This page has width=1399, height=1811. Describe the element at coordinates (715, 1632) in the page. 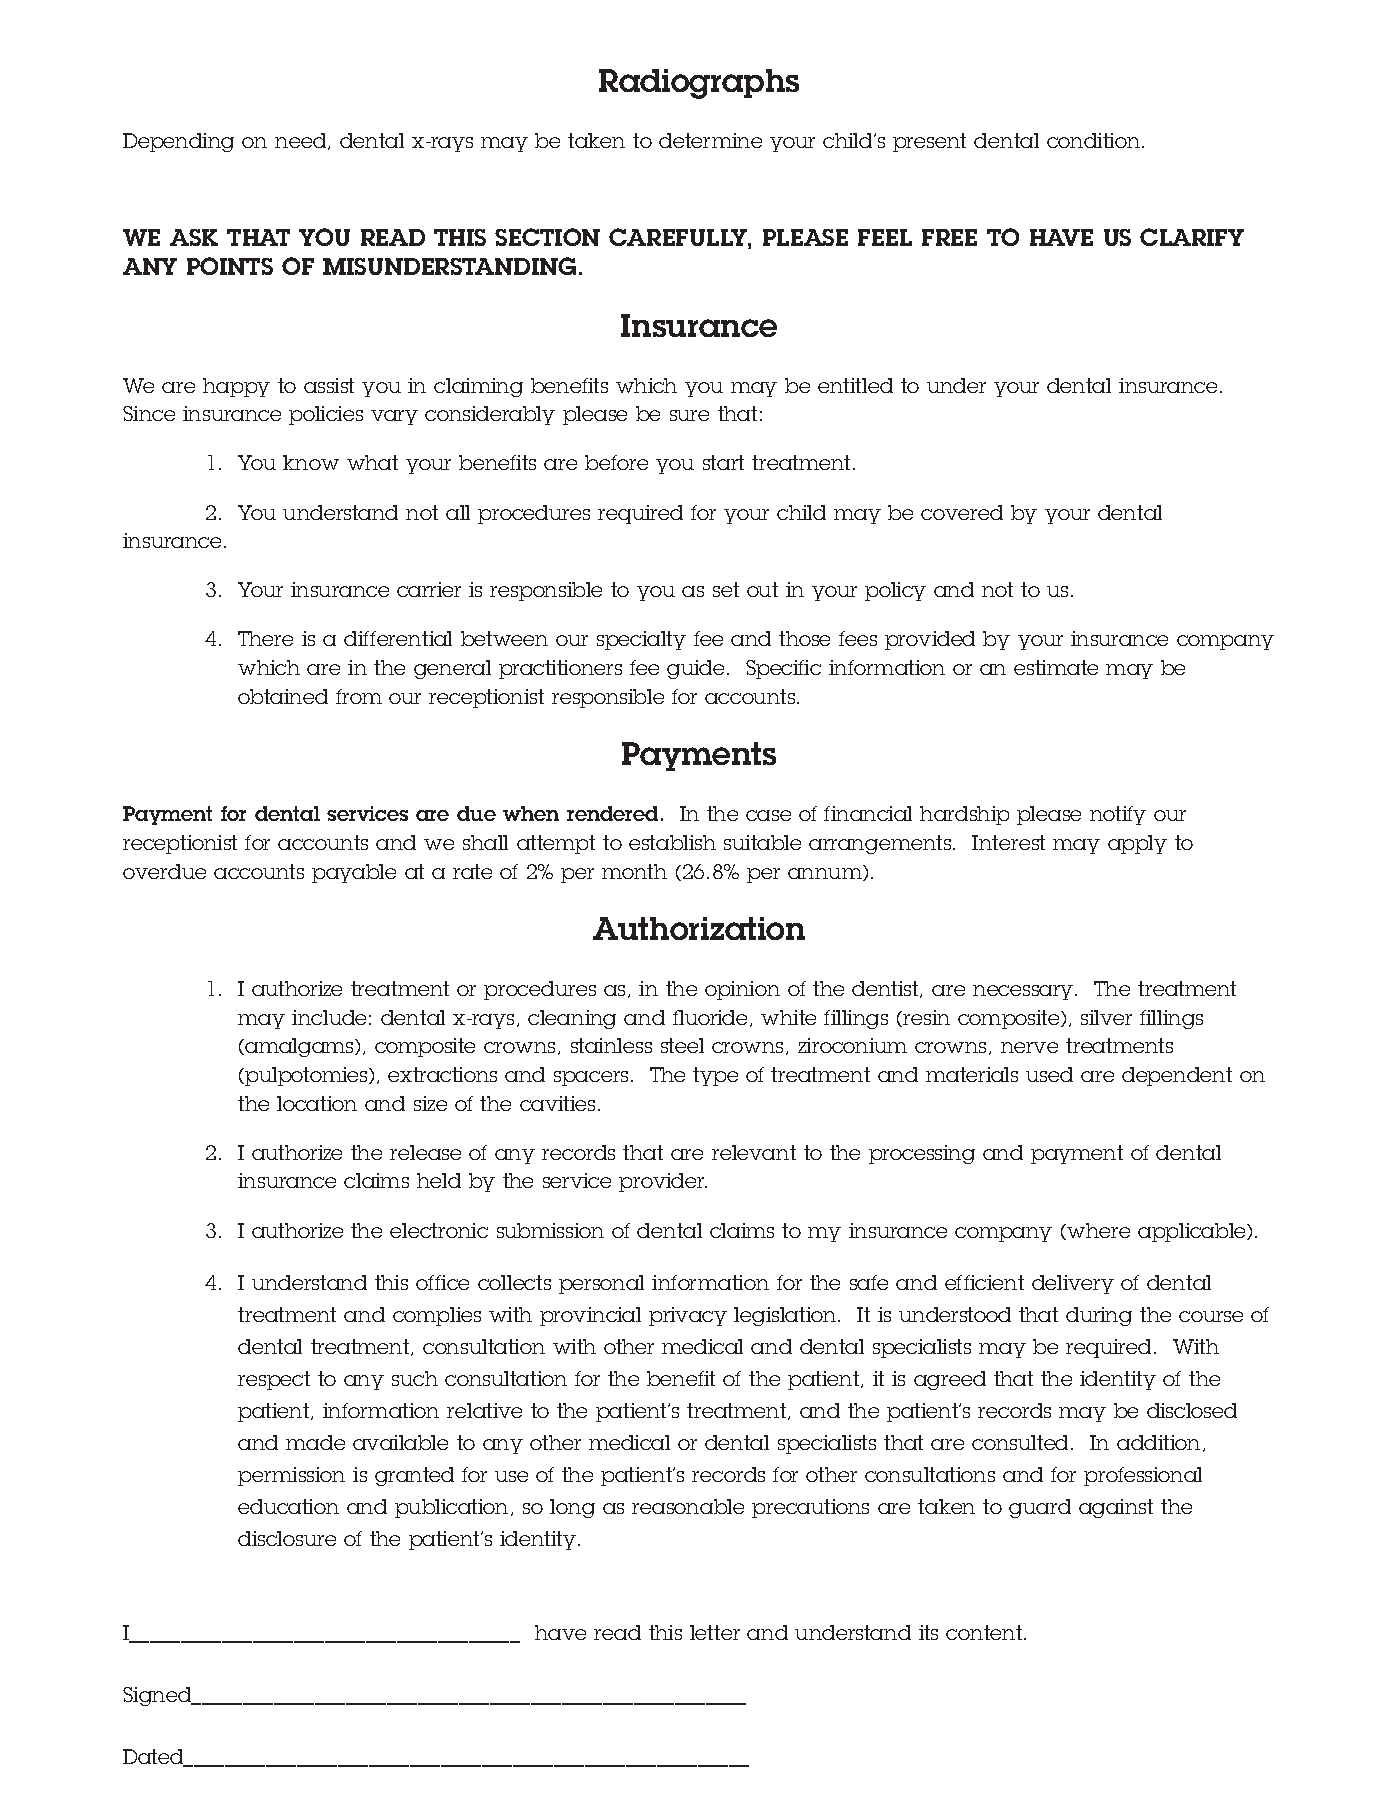

I see `letter` at that location.
